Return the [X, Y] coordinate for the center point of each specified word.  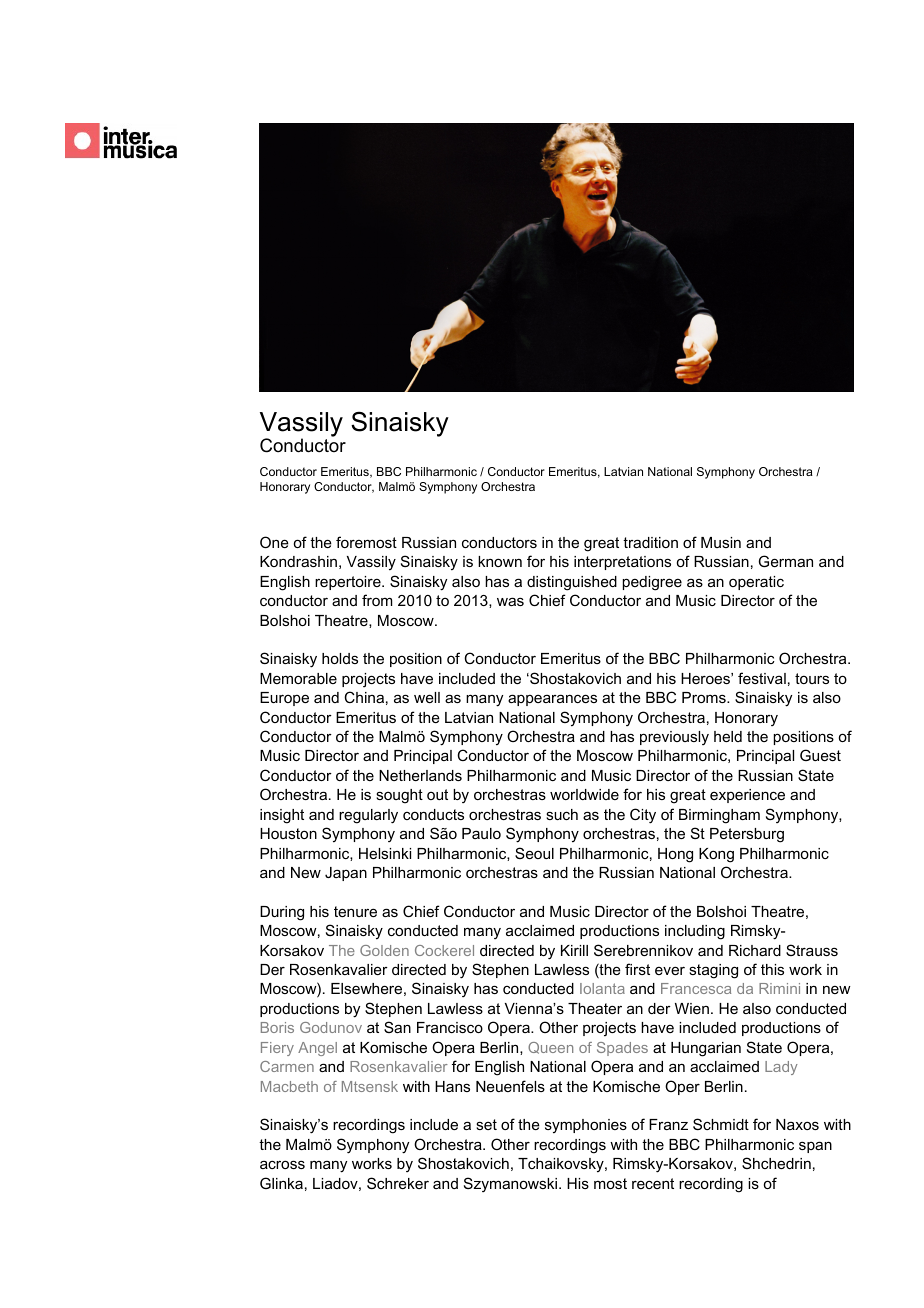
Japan [346, 874]
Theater [595, 1008]
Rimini [779, 988]
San [397, 1027]
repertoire [349, 583]
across [282, 1164]
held [728, 736]
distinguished [572, 583]
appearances [552, 700]
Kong [716, 855]
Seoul [534, 853]
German [786, 561]
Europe [284, 699]
